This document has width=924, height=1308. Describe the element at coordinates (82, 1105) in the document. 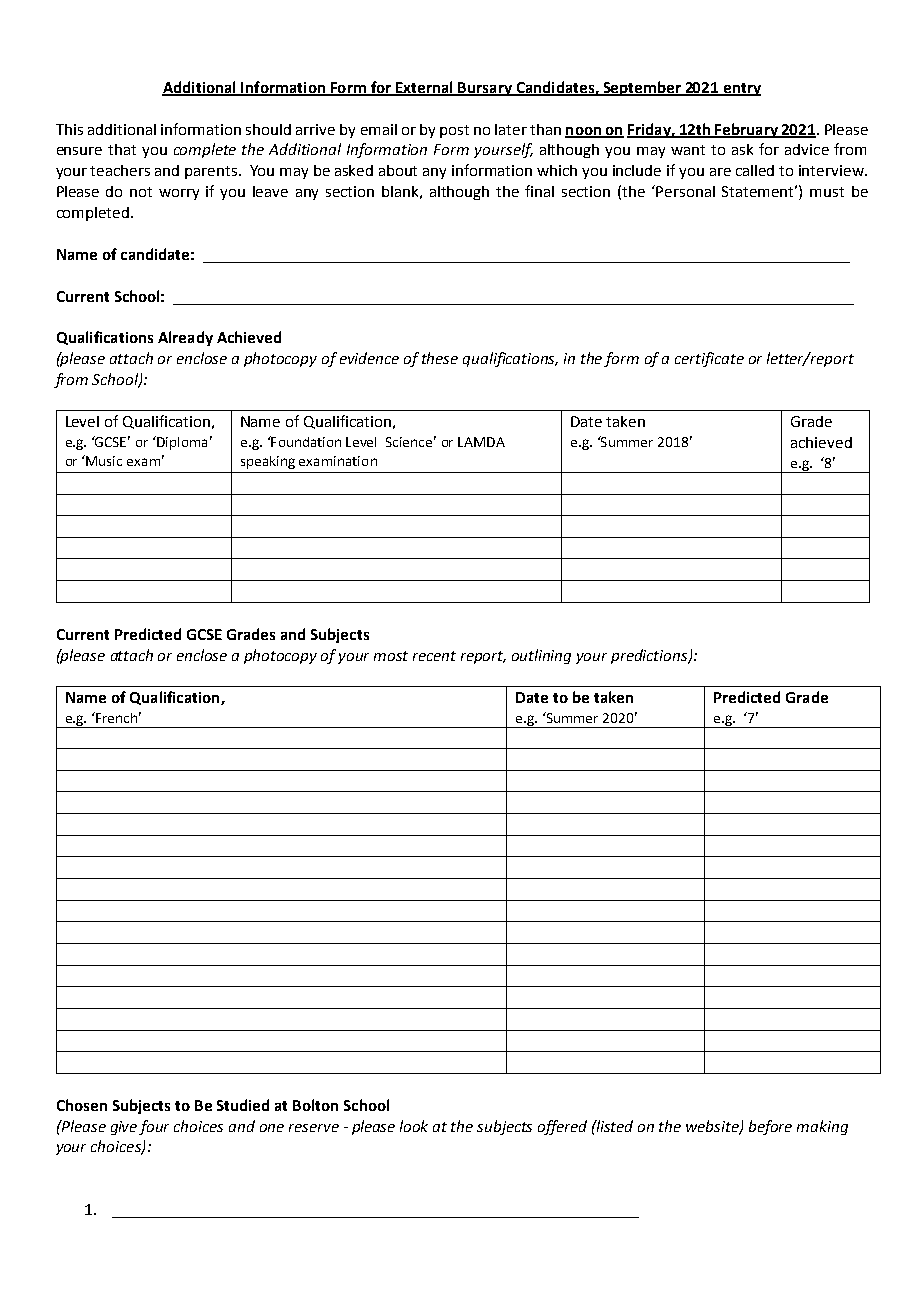

I see `Chosen` at that location.
